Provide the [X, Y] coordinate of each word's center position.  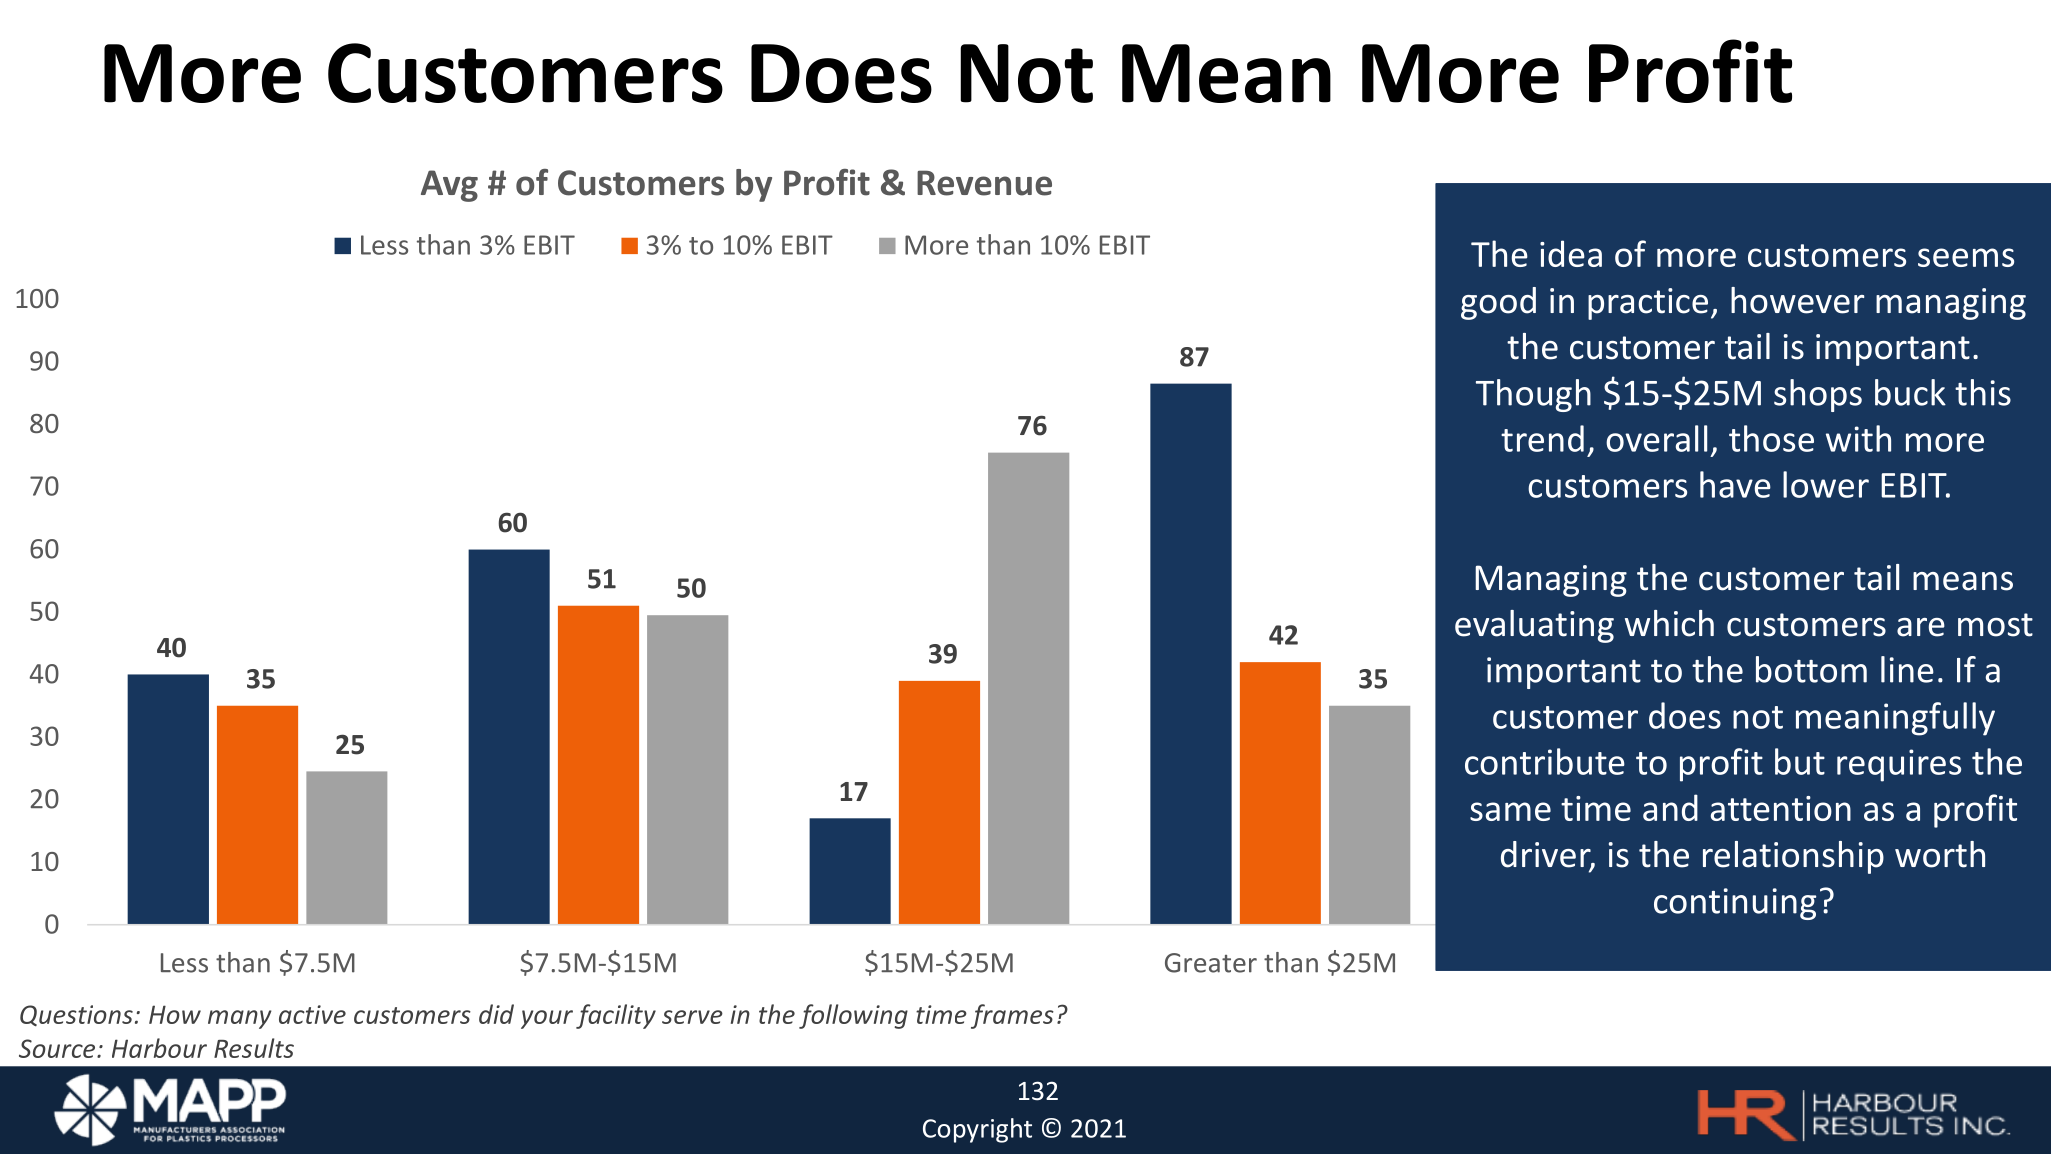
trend [1542, 438]
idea [1571, 253]
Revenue [984, 183]
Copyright [977, 1130]
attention [1781, 808]
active [312, 1014]
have [1735, 484]
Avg [449, 186]
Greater [1211, 963]
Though [1533, 395]
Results [254, 1048]
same [1510, 811]
